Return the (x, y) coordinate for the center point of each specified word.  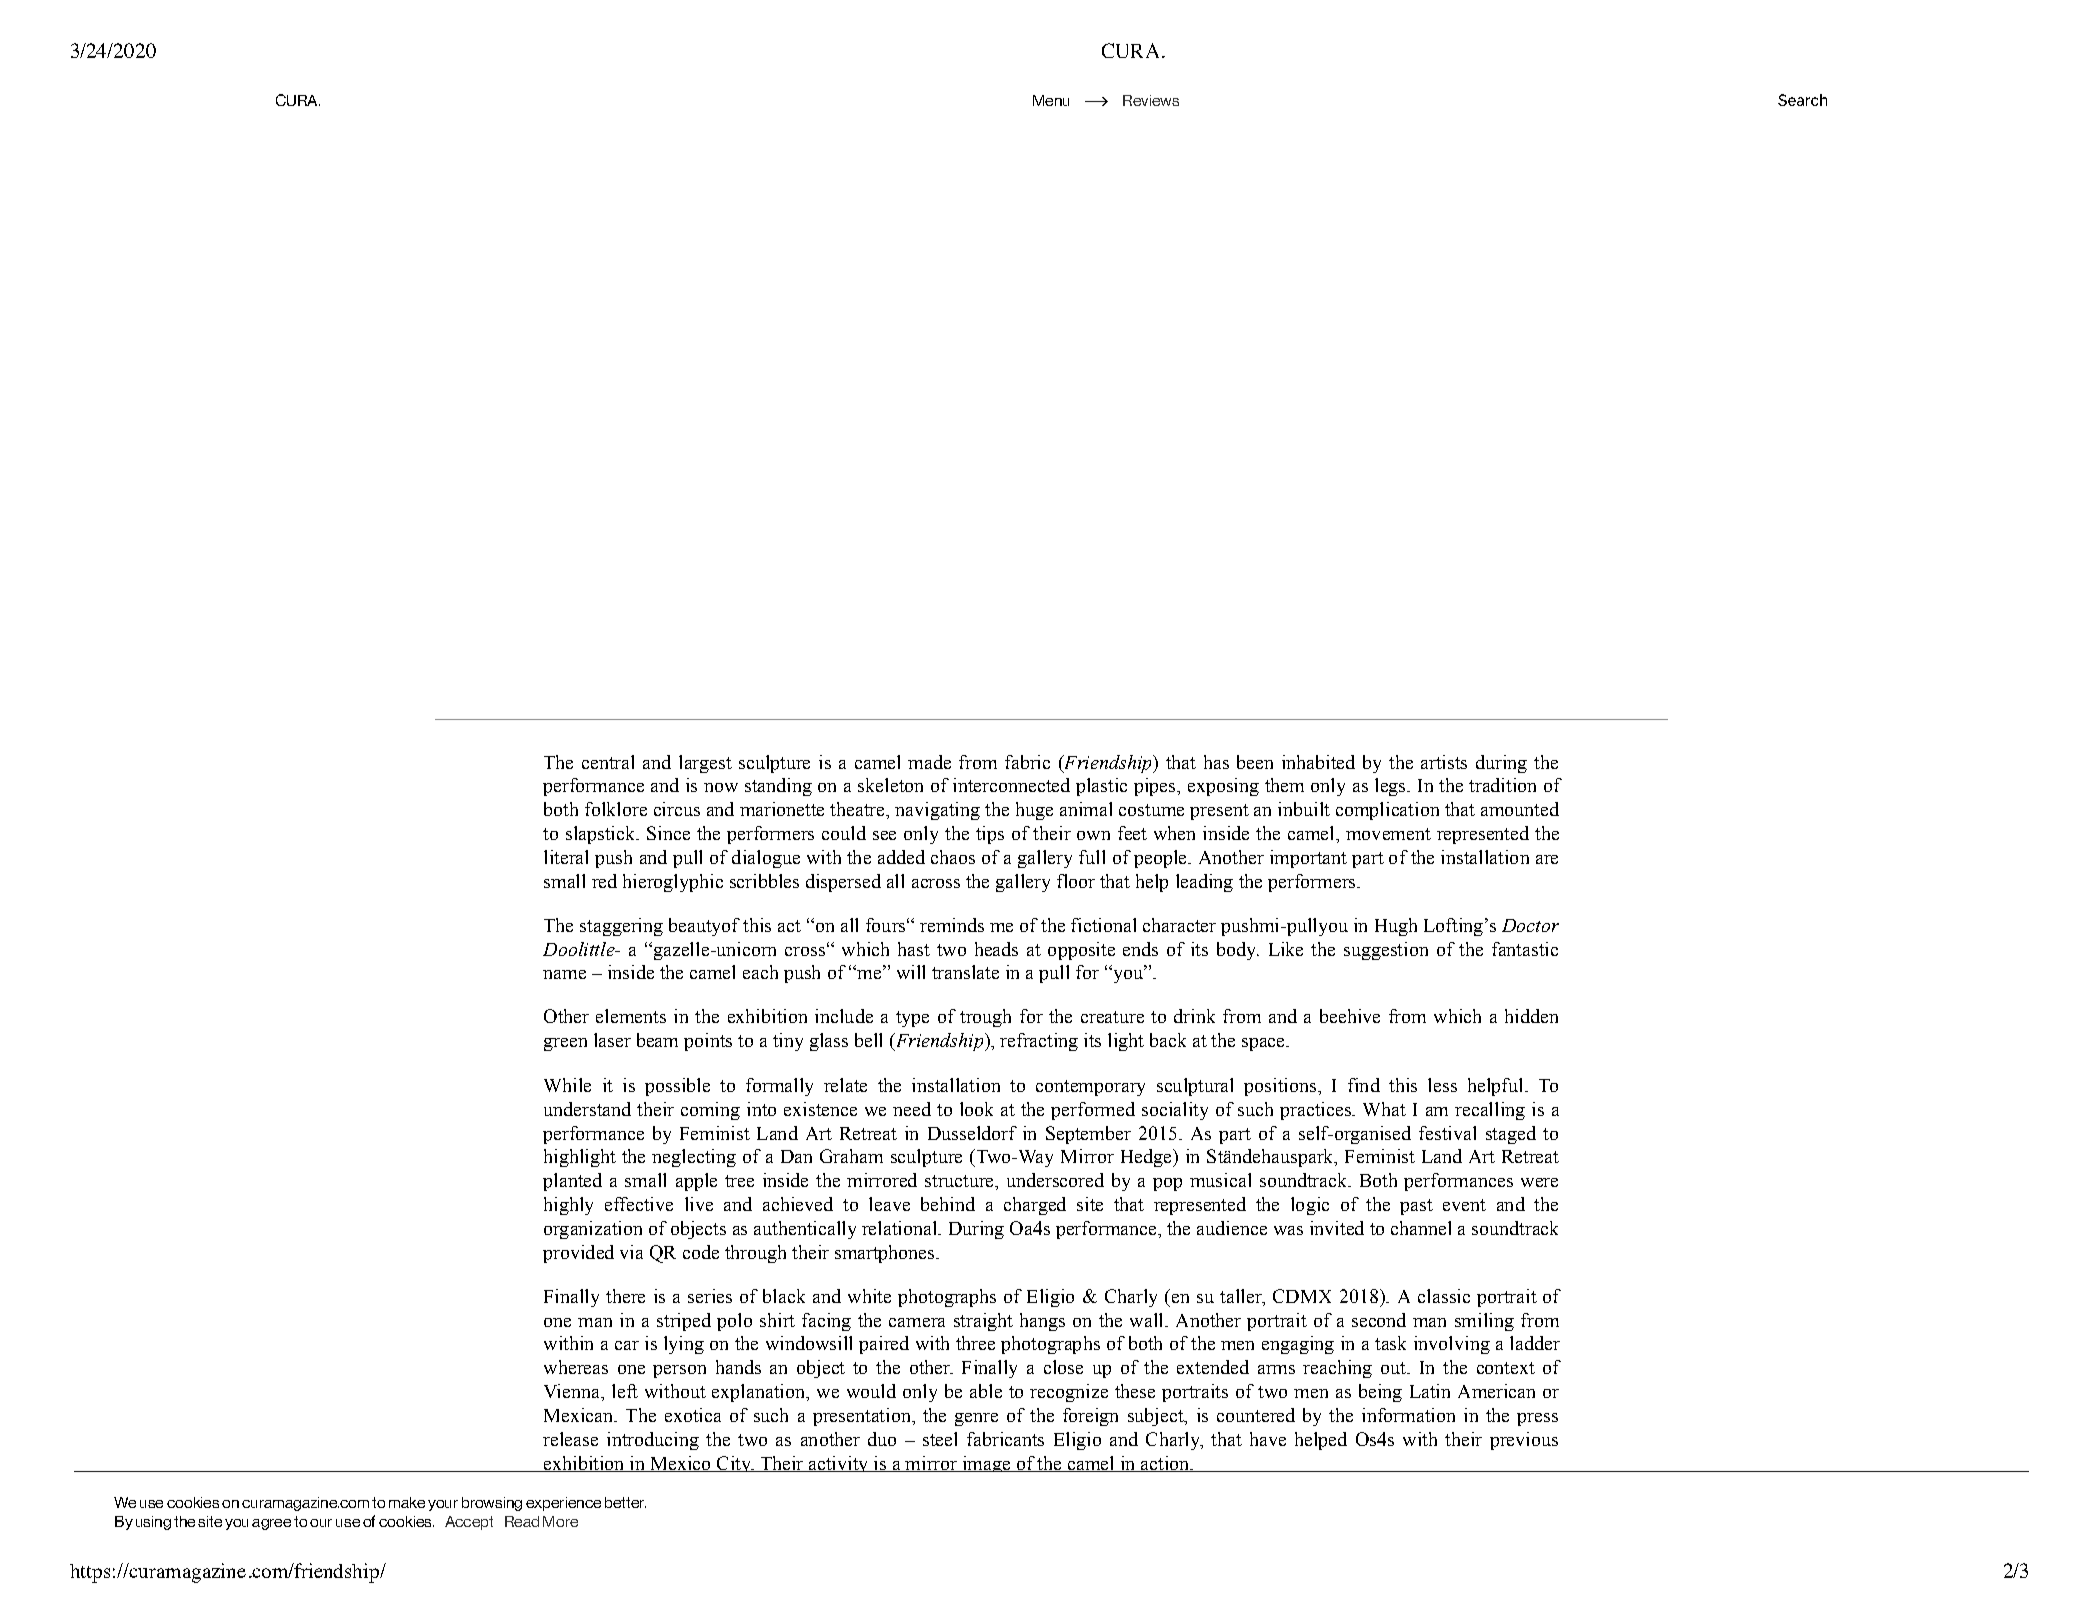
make (407, 1502)
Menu (1051, 100)
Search (1802, 100)
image (986, 1464)
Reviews (1151, 100)
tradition (1502, 785)
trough (985, 1018)
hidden (1531, 1016)
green (565, 1044)
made (929, 762)
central (608, 762)
